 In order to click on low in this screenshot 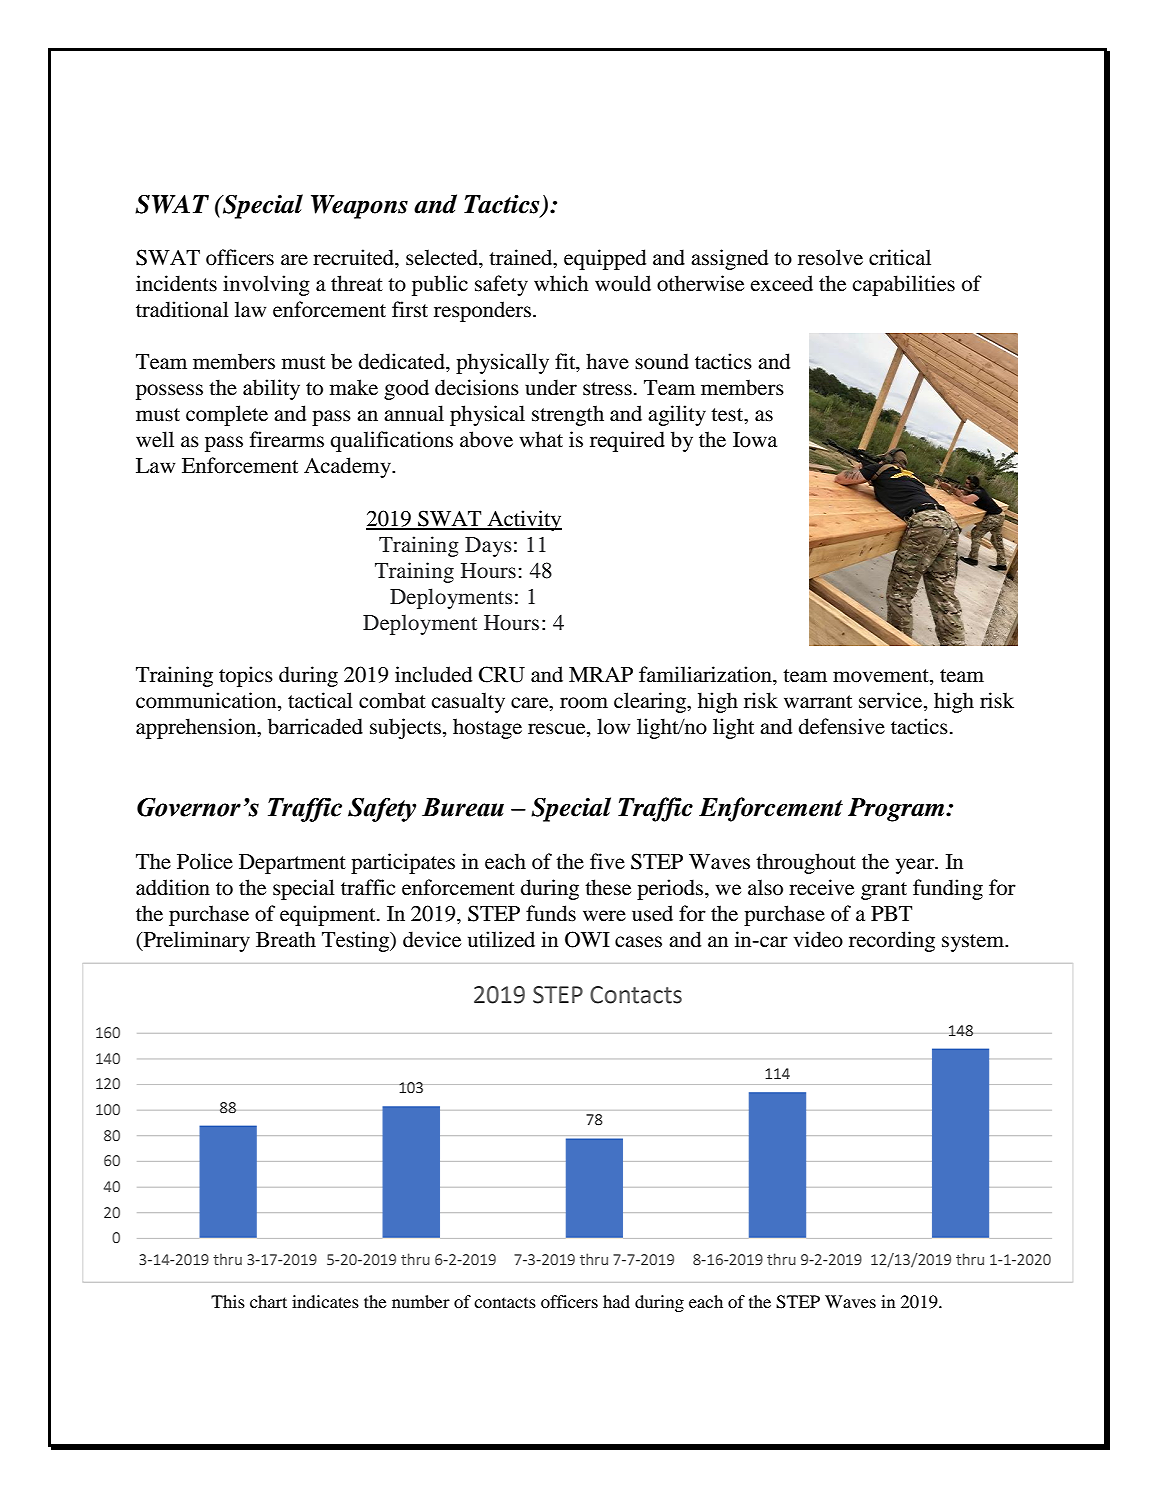, I will do `click(613, 726)`.
